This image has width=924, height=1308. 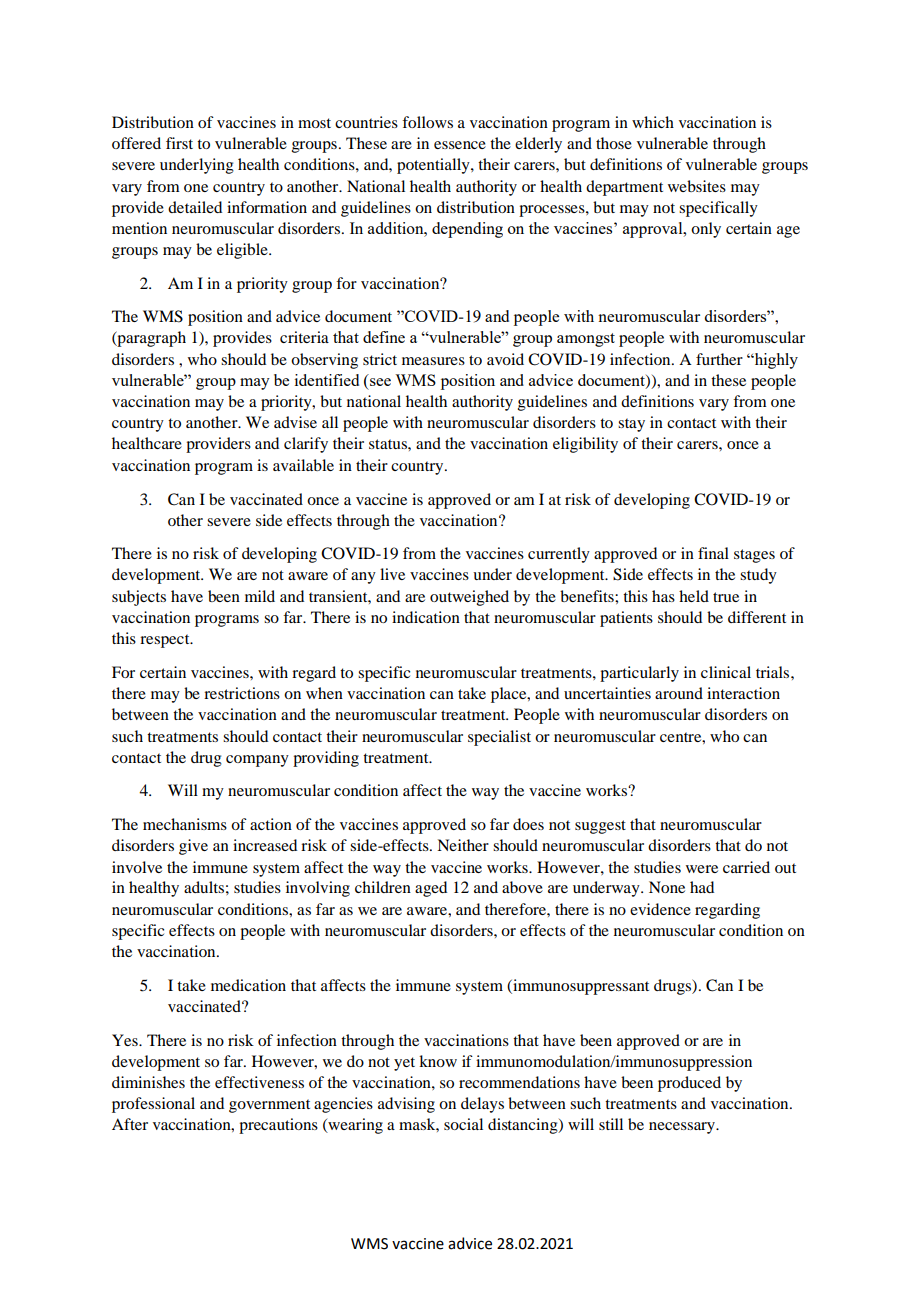 What do you see at coordinates (697, 186) in the image?
I see `websites` at bounding box center [697, 186].
